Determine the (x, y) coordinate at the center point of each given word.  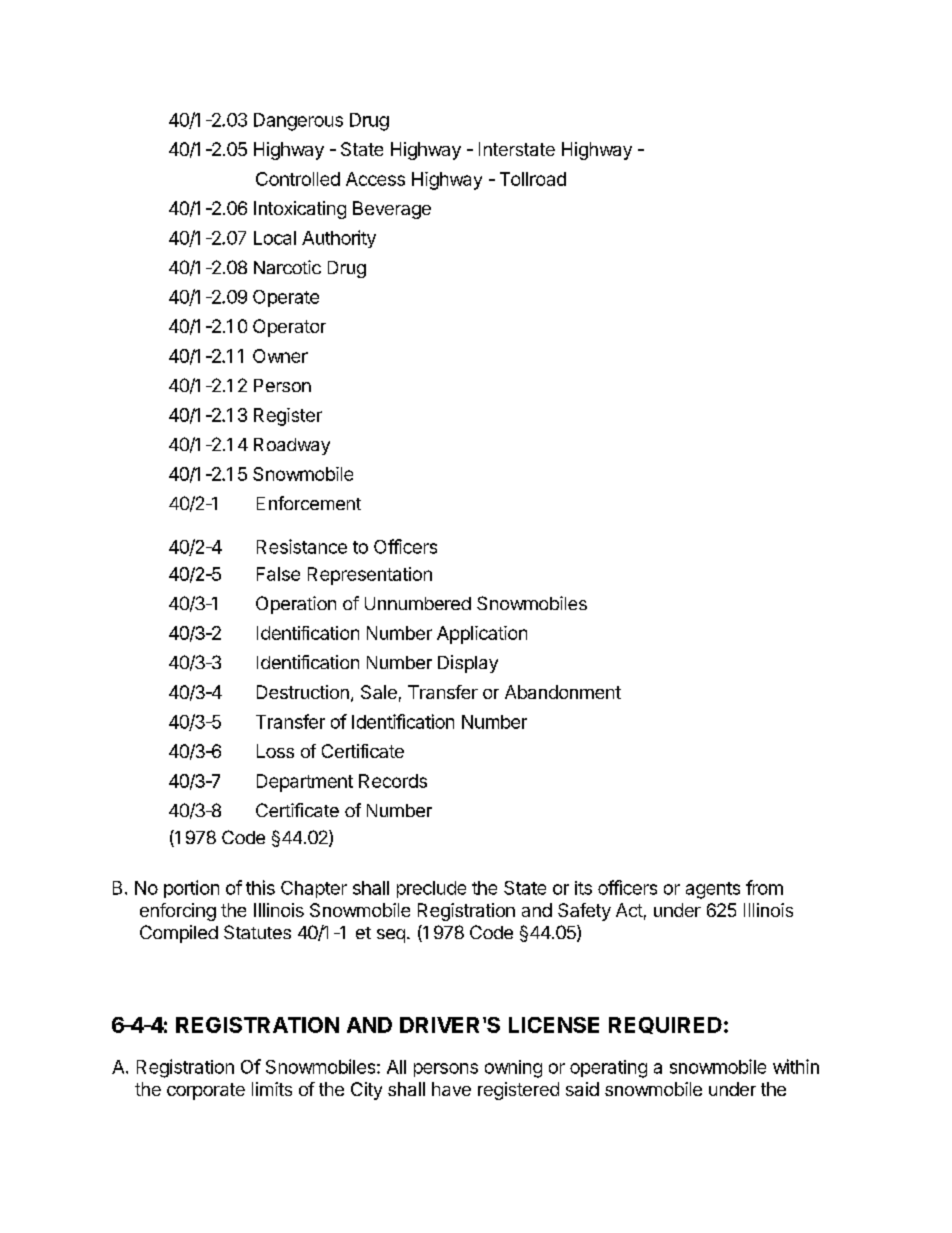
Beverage (392, 210)
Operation (296, 605)
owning (513, 1069)
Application (482, 635)
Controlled (298, 179)
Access (375, 179)
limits (272, 1089)
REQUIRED (665, 1025)
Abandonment (563, 692)
